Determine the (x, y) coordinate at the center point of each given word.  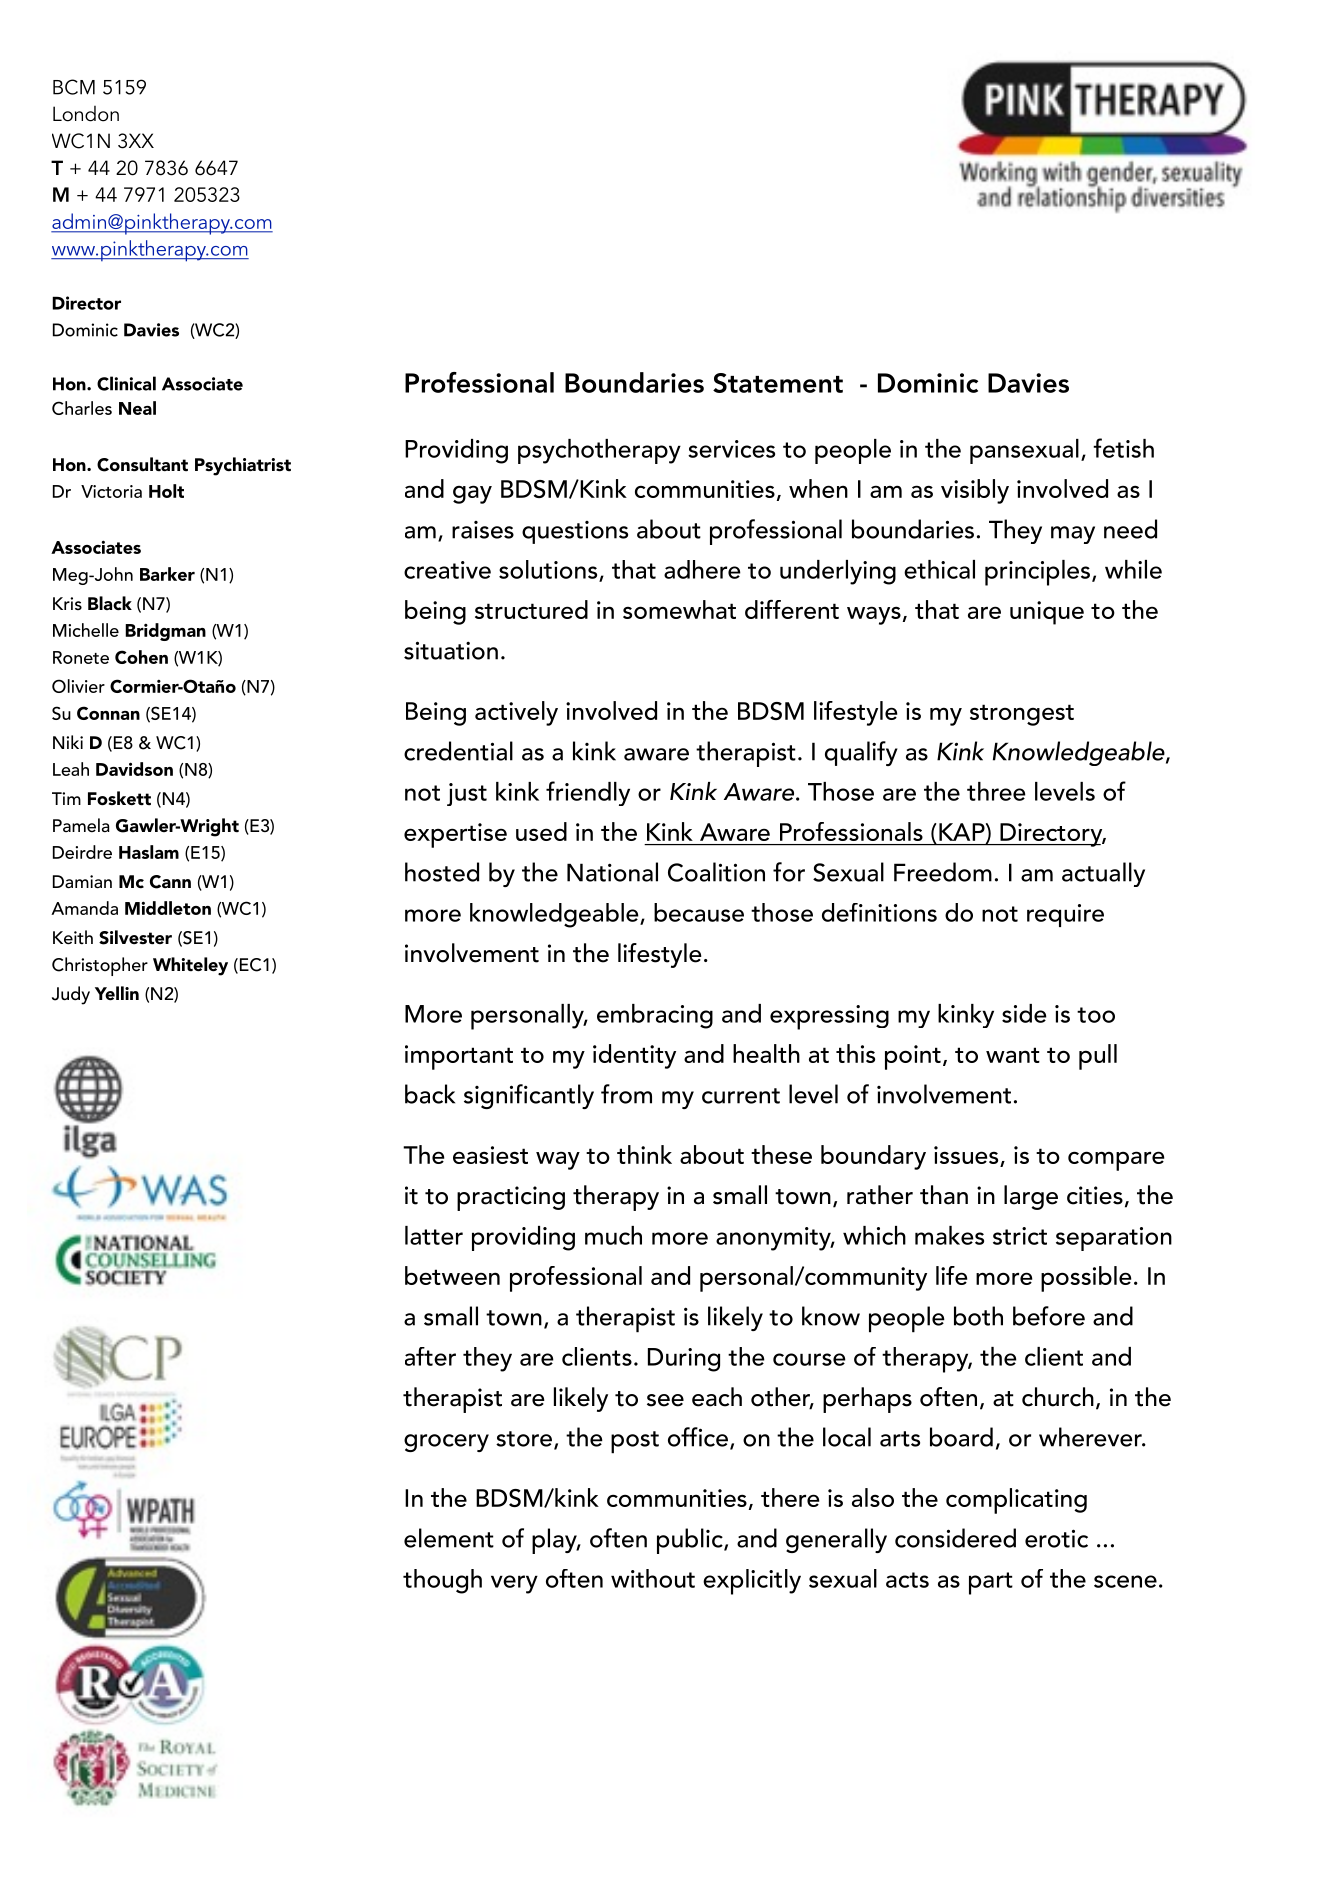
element (449, 1538)
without (653, 1578)
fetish (1123, 448)
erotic (1056, 1538)
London (86, 114)
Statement (778, 383)
